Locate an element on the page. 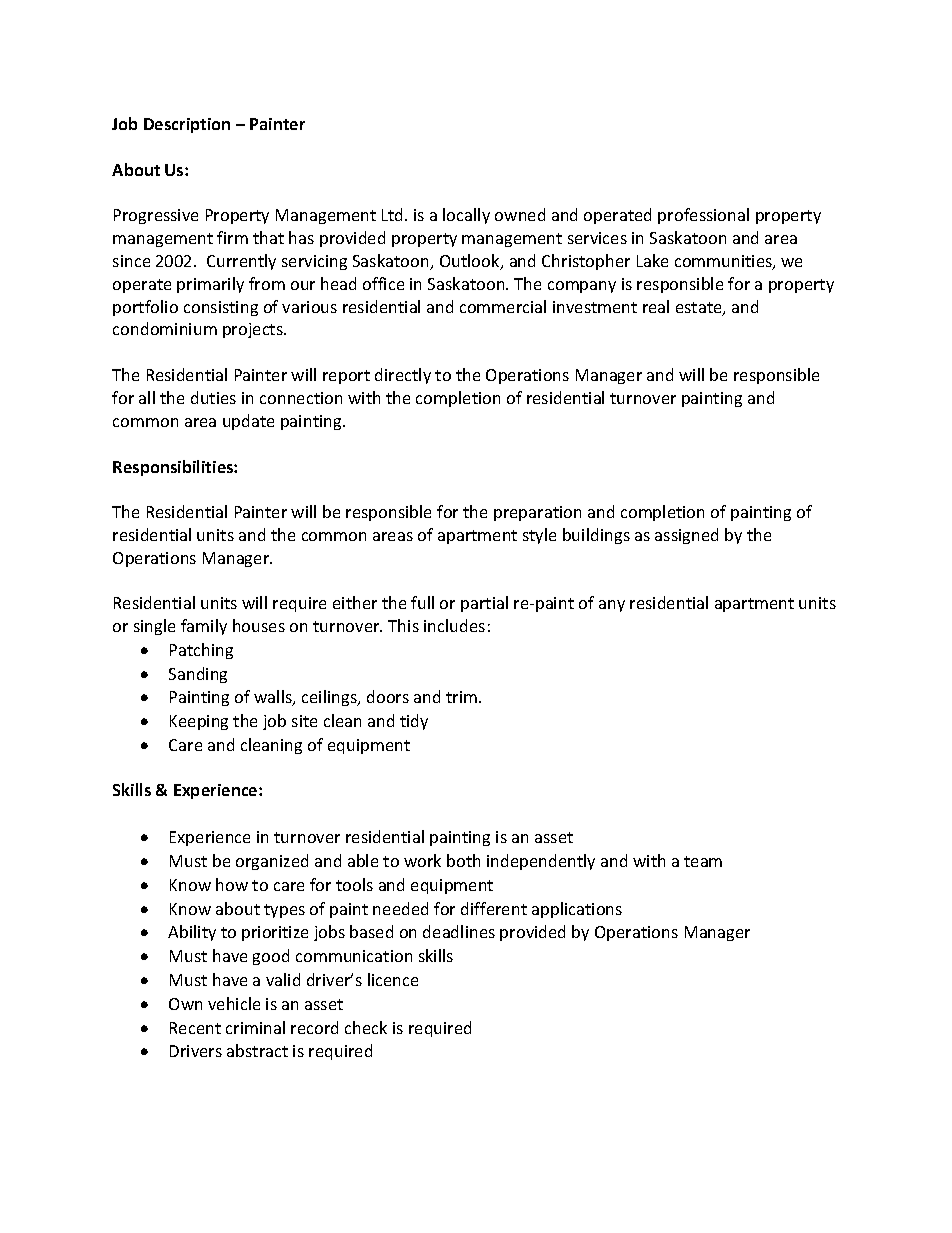  Recent is located at coordinates (195, 1028).
